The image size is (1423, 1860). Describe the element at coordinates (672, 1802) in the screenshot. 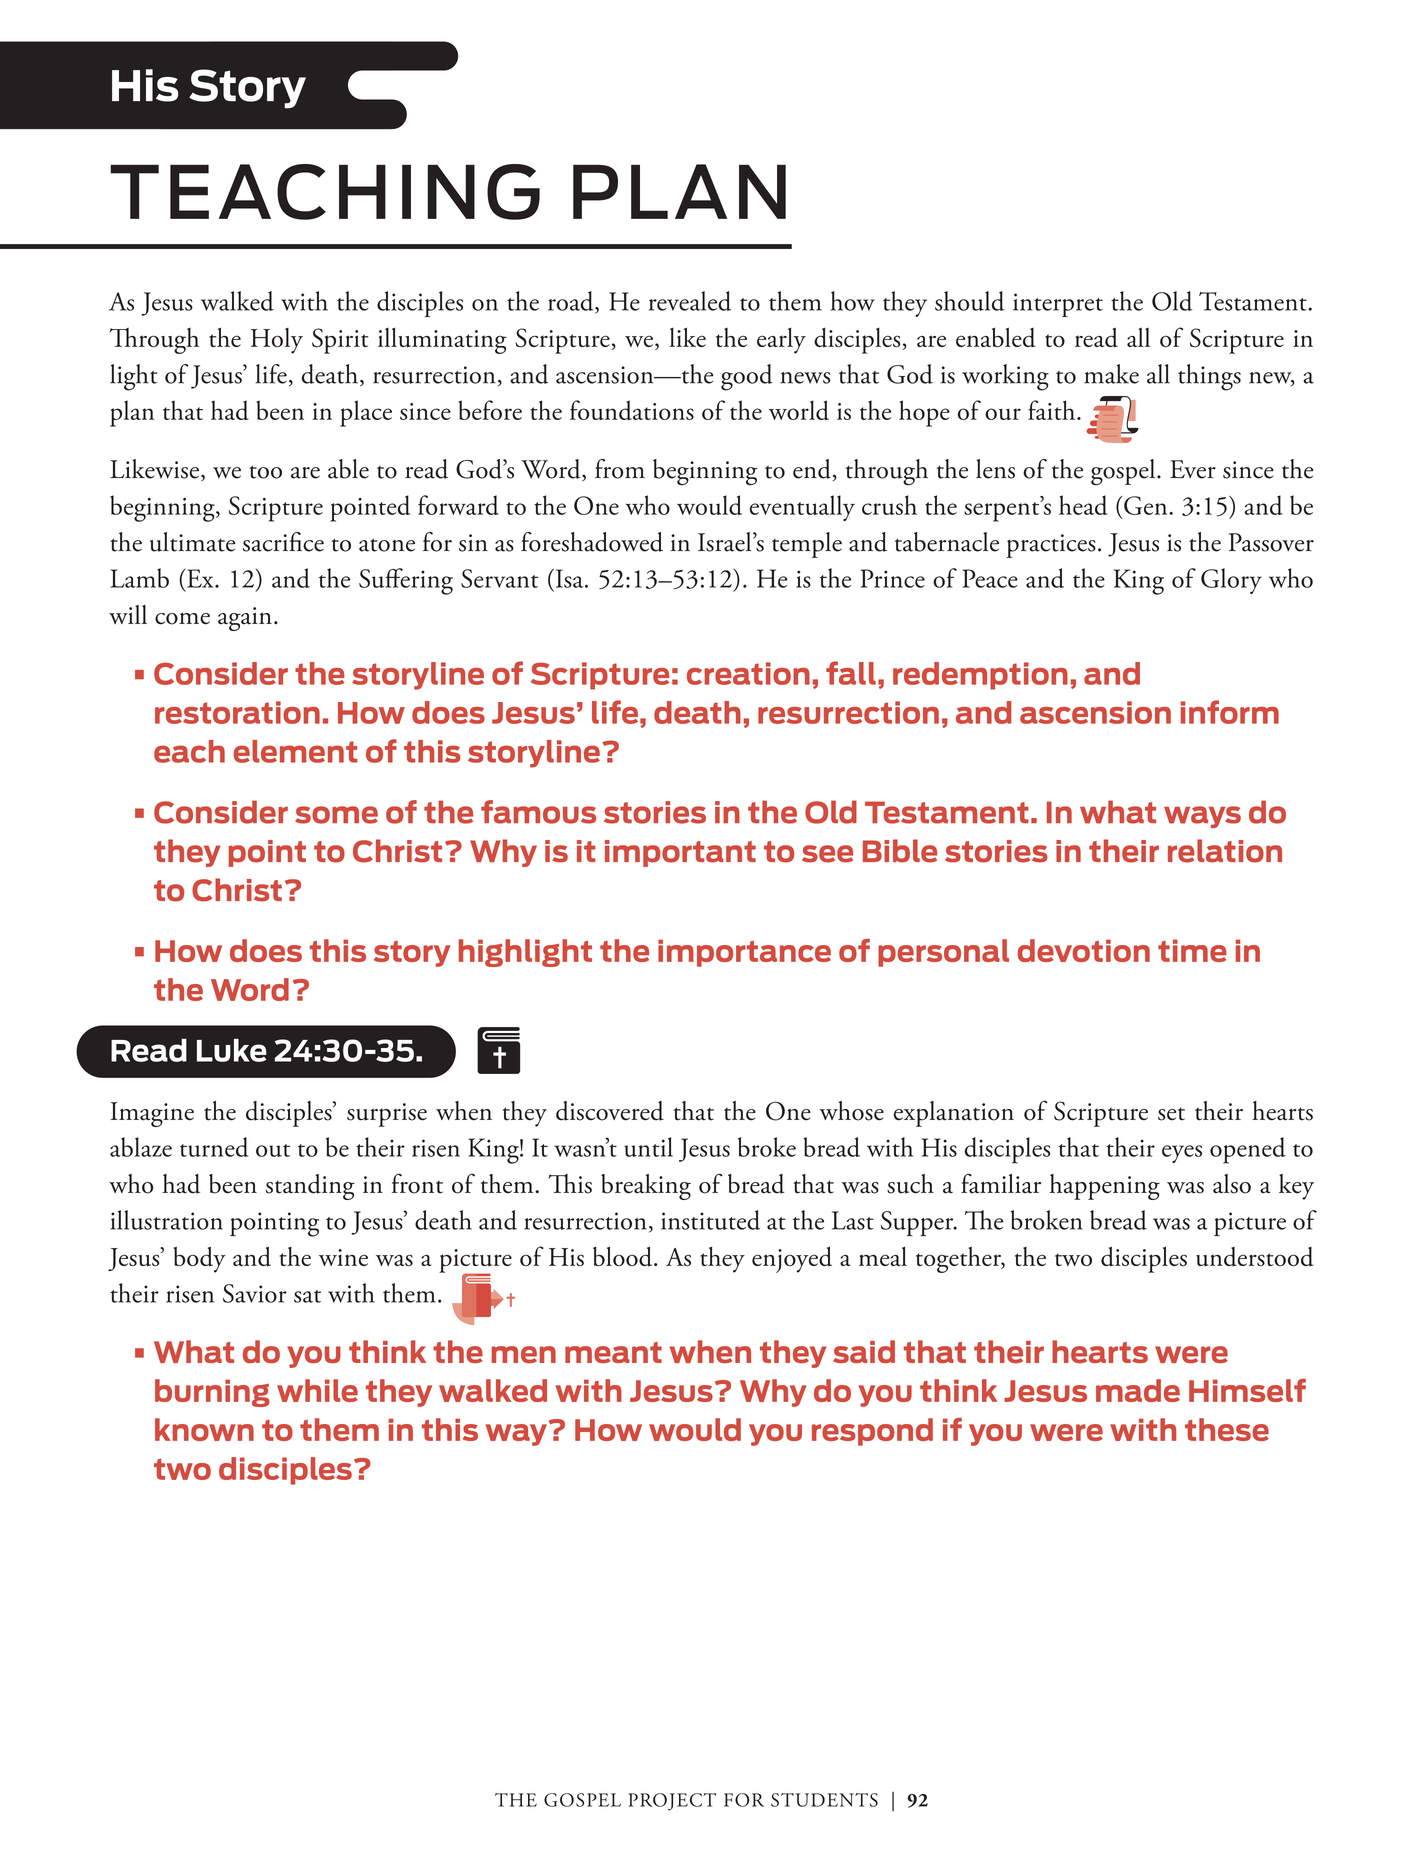

I see `PROJECT` at that location.
